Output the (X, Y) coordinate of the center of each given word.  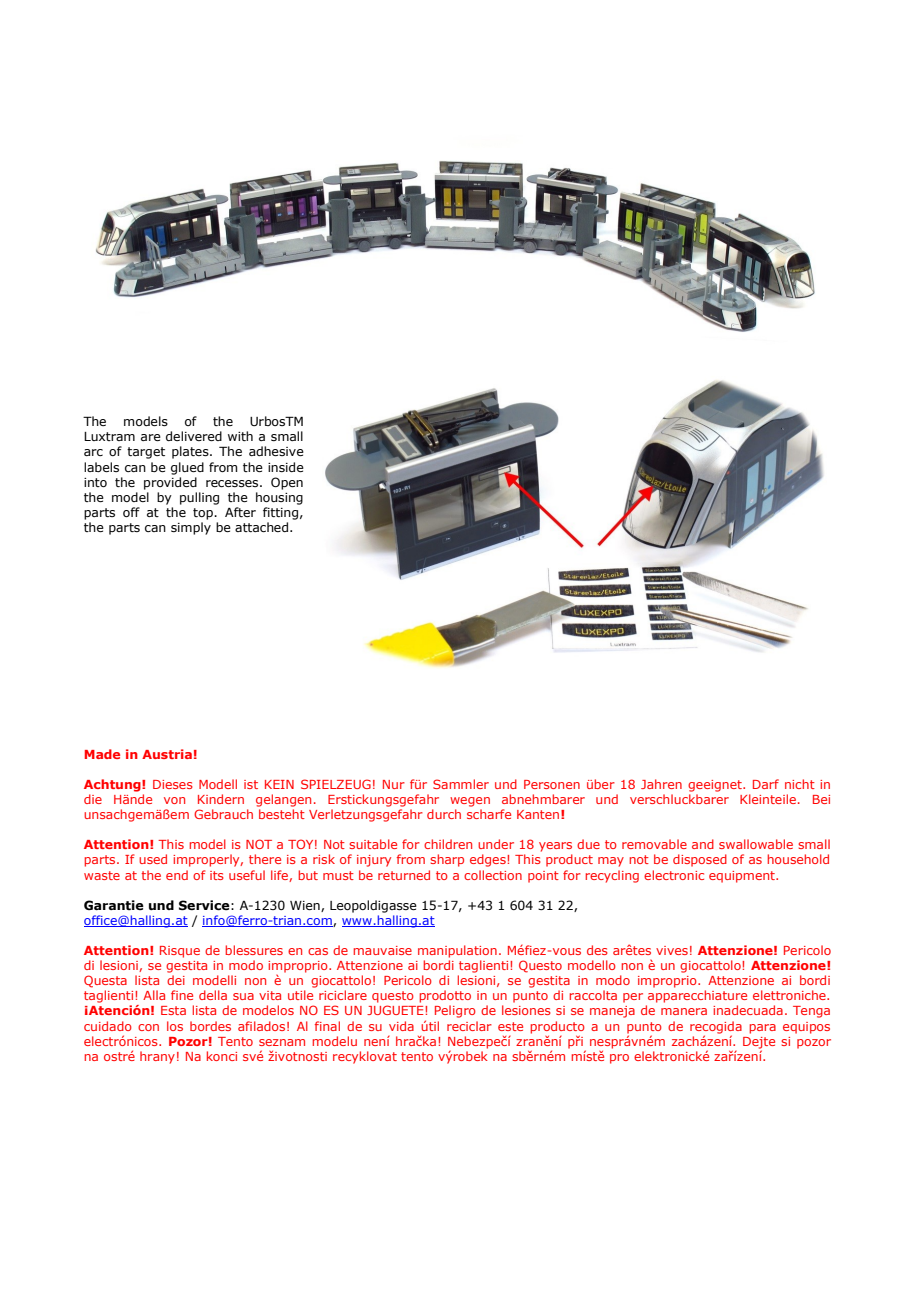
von (174, 800)
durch (444, 814)
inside (286, 467)
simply (191, 528)
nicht (800, 784)
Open (287, 483)
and (703, 844)
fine (182, 995)
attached (263, 527)
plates (191, 452)
